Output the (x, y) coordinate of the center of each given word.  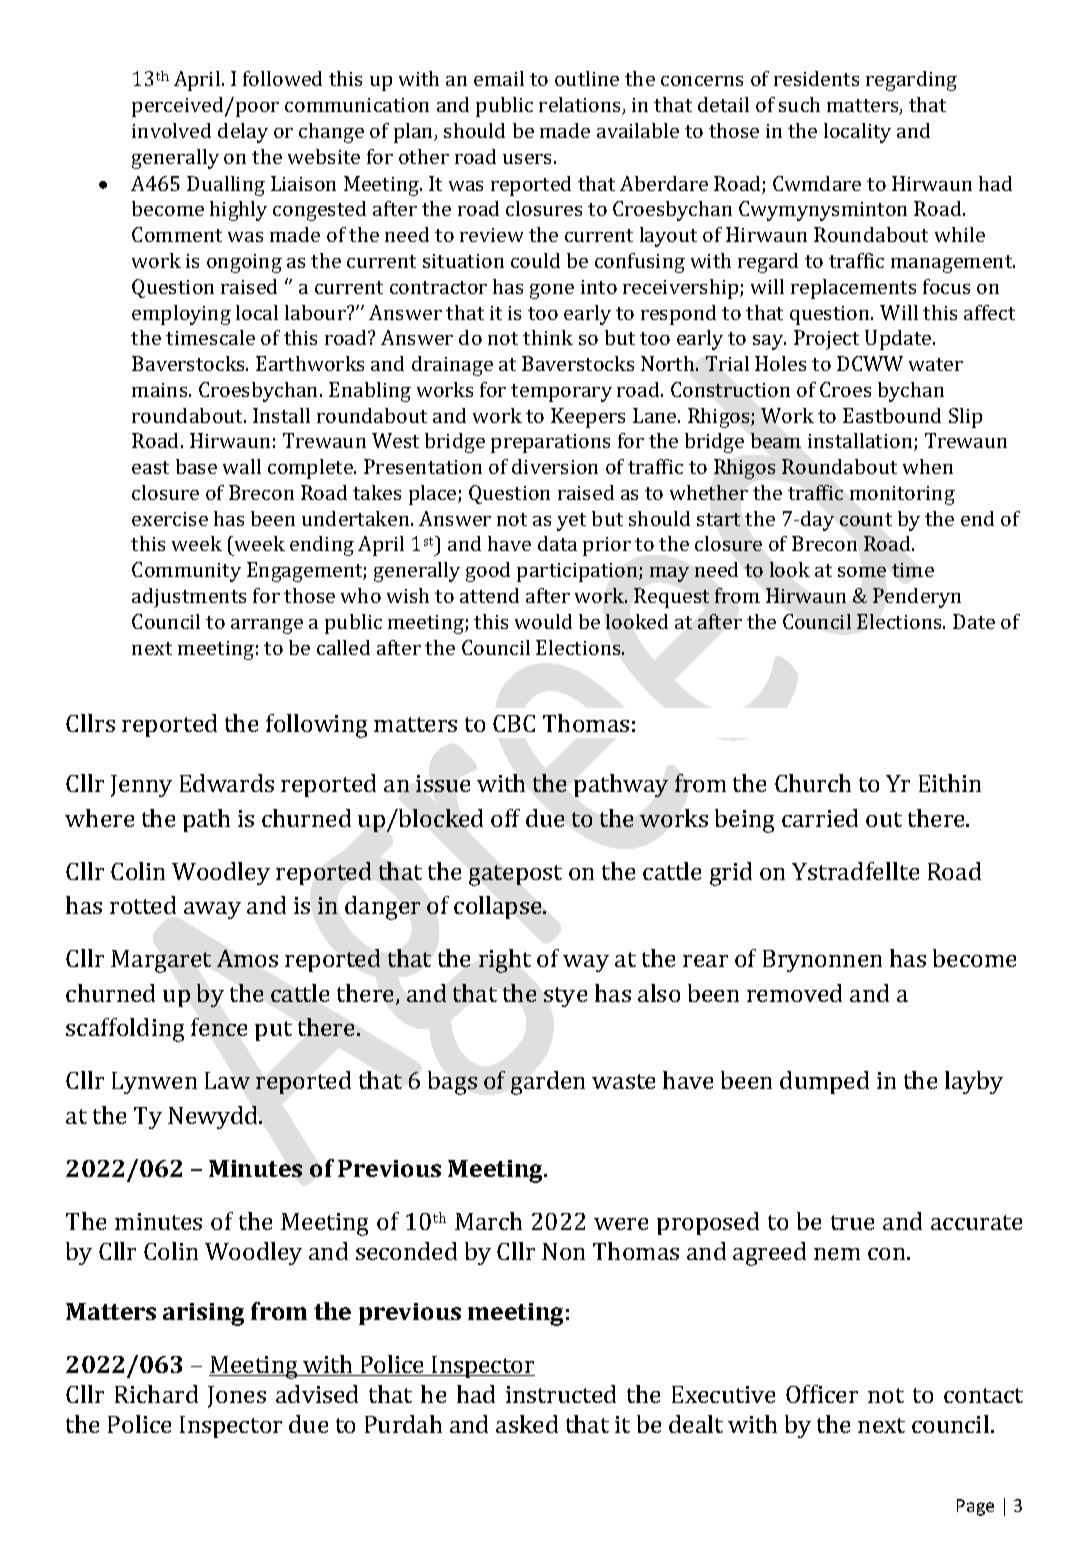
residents (816, 78)
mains (161, 390)
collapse (499, 907)
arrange (267, 626)
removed (794, 993)
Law (227, 1080)
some (862, 572)
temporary (561, 393)
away (212, 910)
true (852, 1222)
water (936, 364)
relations (581, 106)
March (488, 1221)
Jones (237, 1397)
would (543, 621)
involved (171, 130)
